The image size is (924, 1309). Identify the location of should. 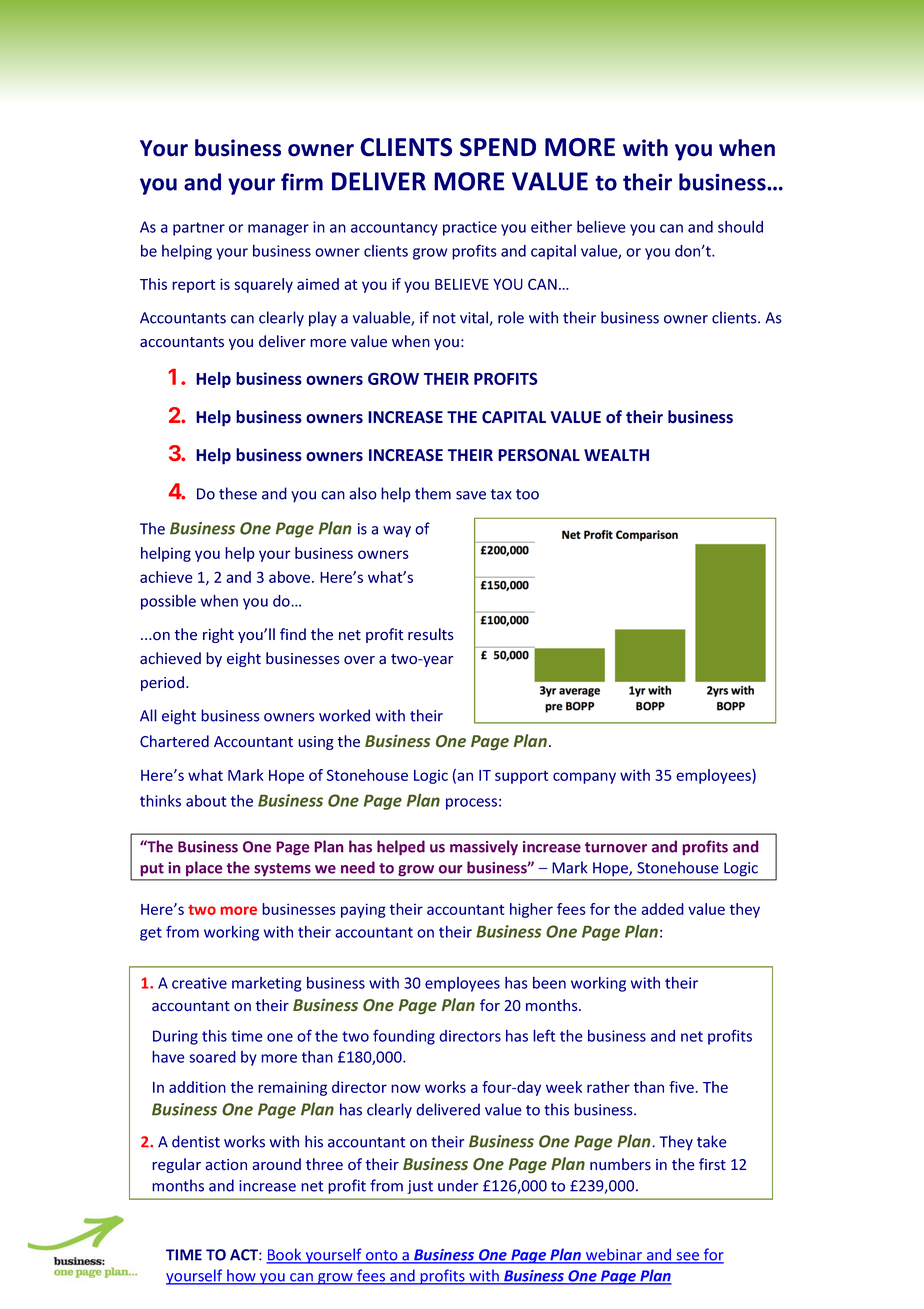
(740, 227).
